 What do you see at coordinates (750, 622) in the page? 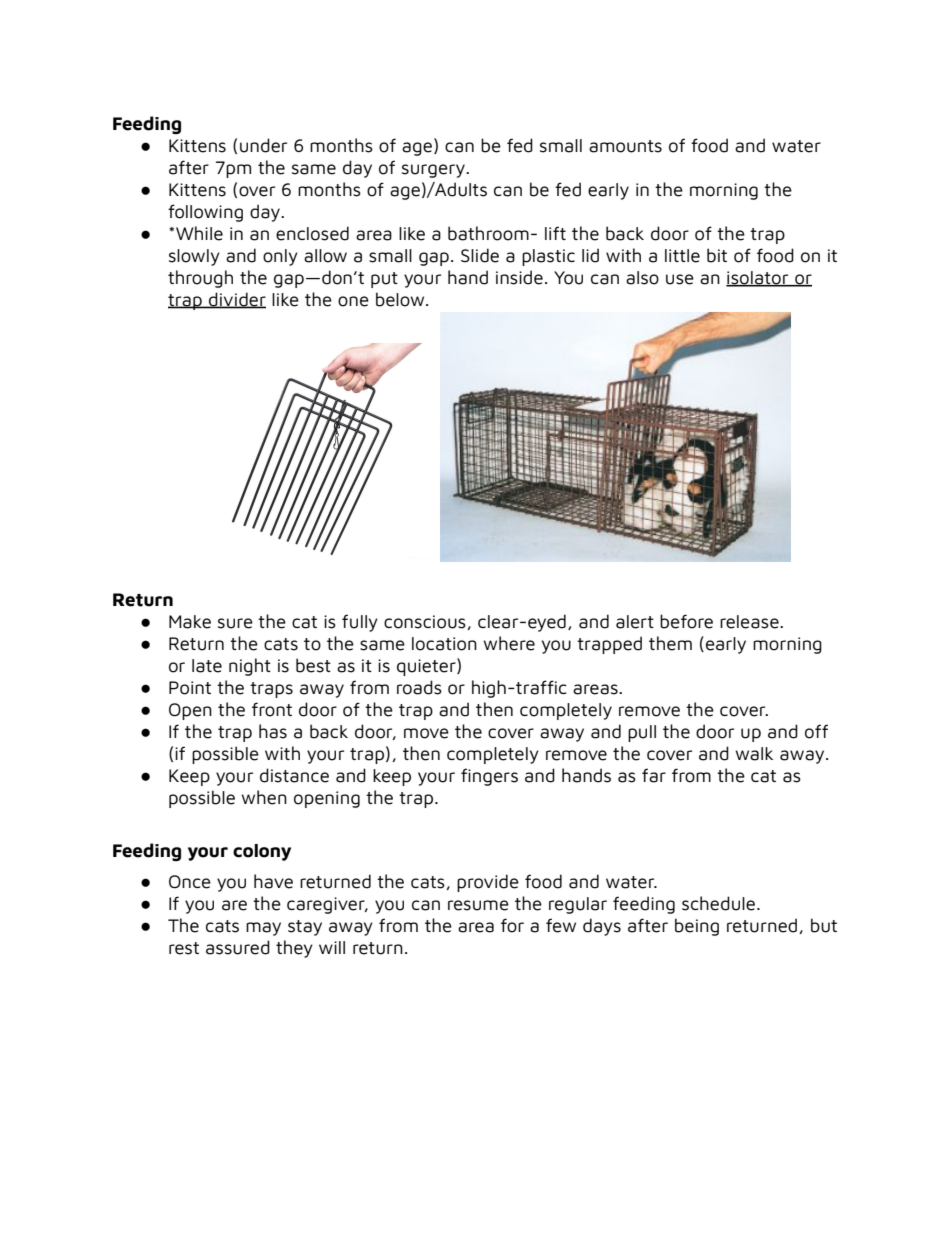
I see `release` at bounding box center [750, 622].
